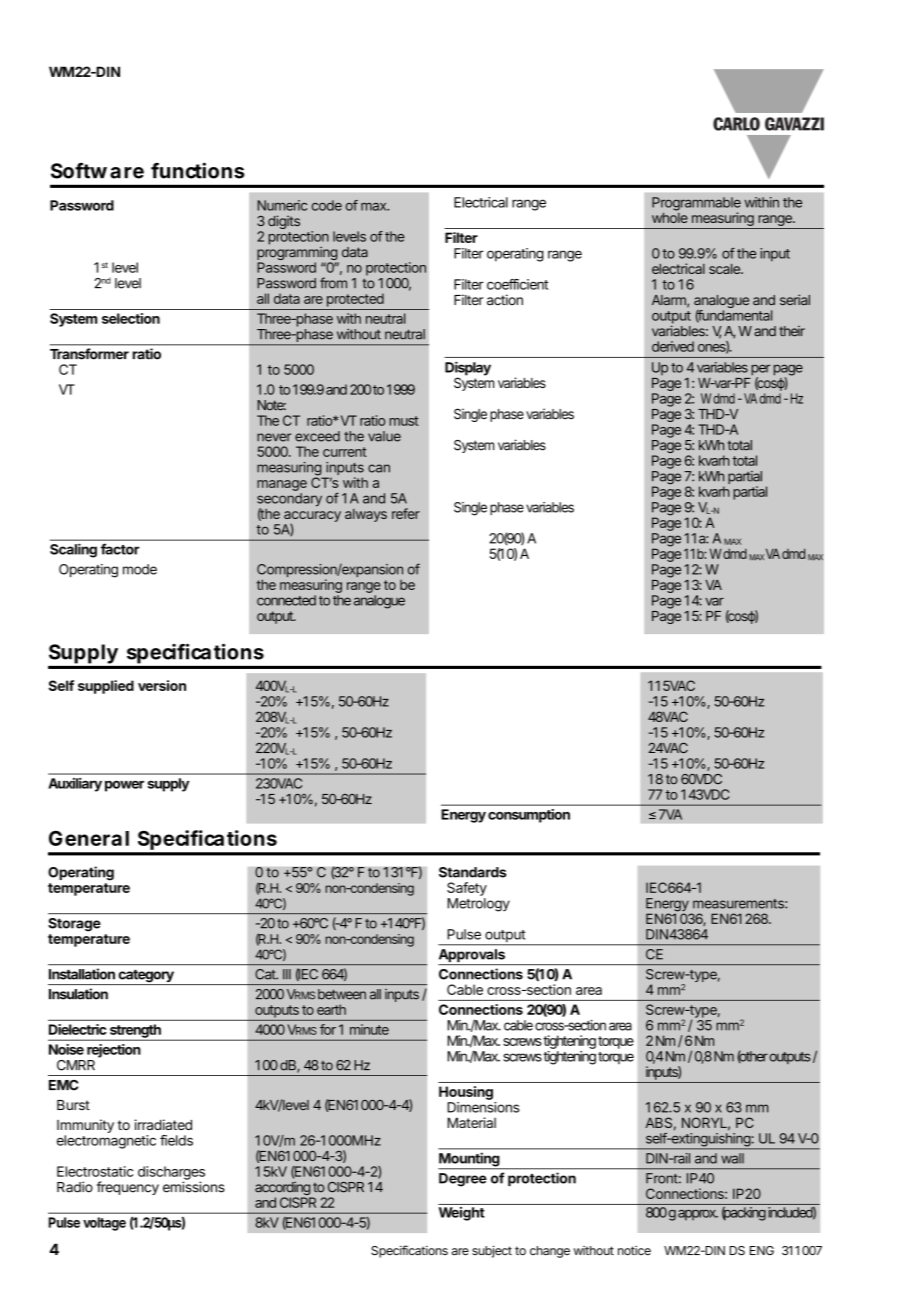 Image resolution: width=924 pixels, height=1308 pixels. Describe the element at coordinates (462, 1214) in the screenshot. I see `Weight` at that location.
